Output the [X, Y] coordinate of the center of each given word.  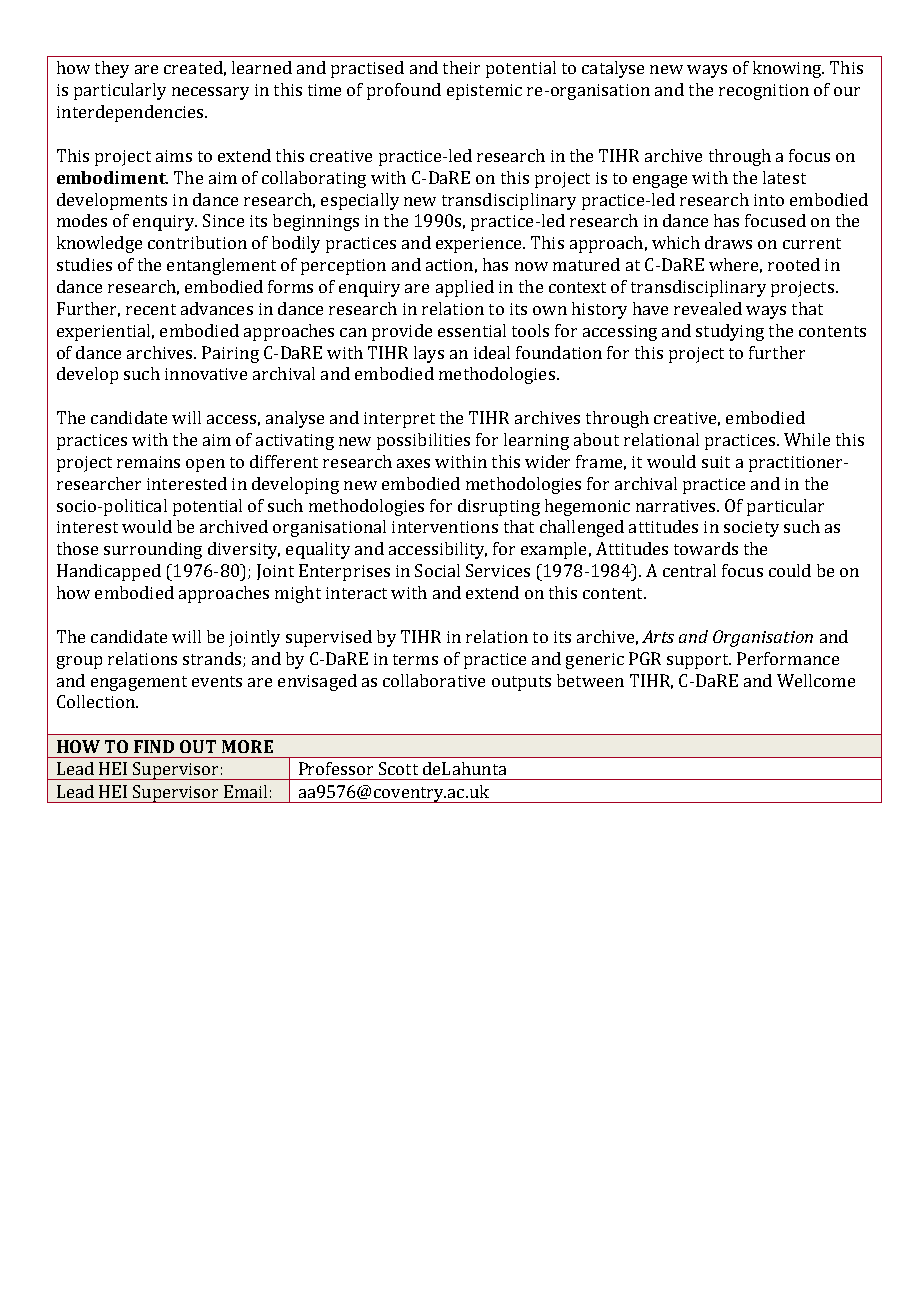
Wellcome [816, 680]
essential [472, 330]
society [751, 529]
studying [730, 332]
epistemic [484, 92]
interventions [445, 527]
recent [151, 309]
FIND [154, 746]
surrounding [153, 550]
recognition [764, 92]
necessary [210, 93]
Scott [398, 768]
